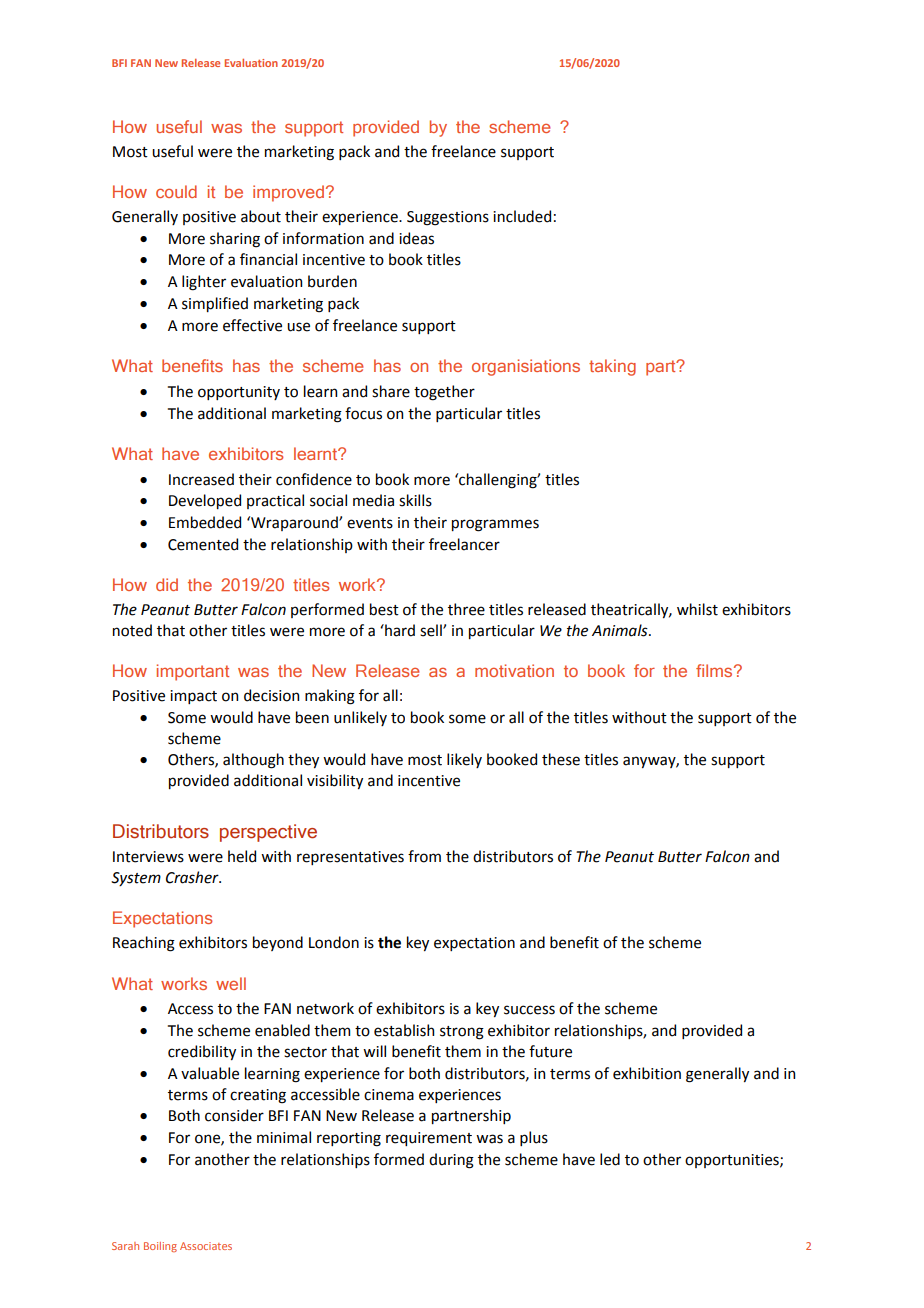 The width and height of the screenshot is (924, 1308). Describe the element at coordinates (231, 983) in the screenshot. I see `well` at that location.
